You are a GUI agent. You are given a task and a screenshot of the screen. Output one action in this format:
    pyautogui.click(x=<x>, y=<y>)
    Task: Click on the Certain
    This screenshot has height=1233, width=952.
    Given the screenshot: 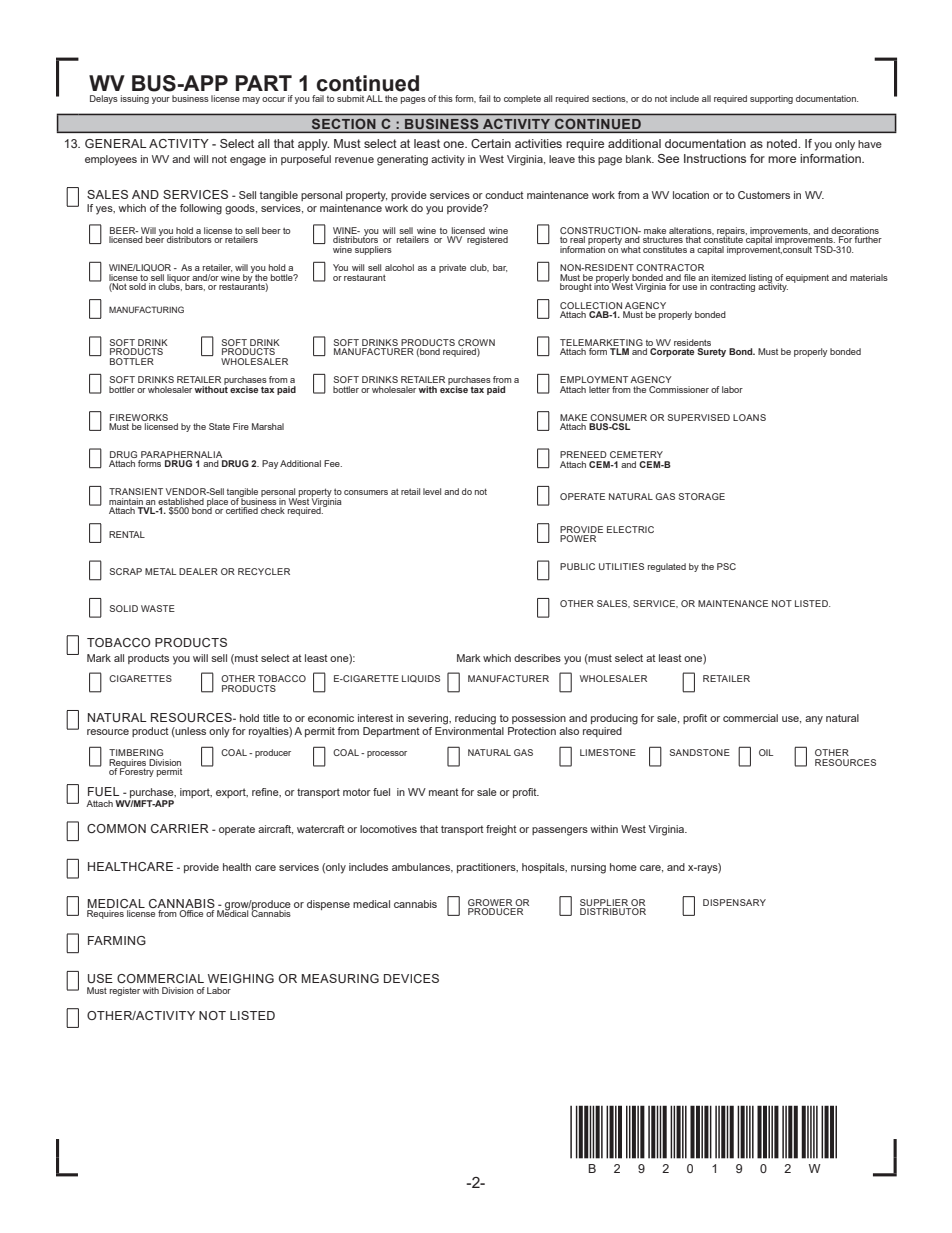 What is the action you would take?
    pyautogui.click(x=491, y=143)
